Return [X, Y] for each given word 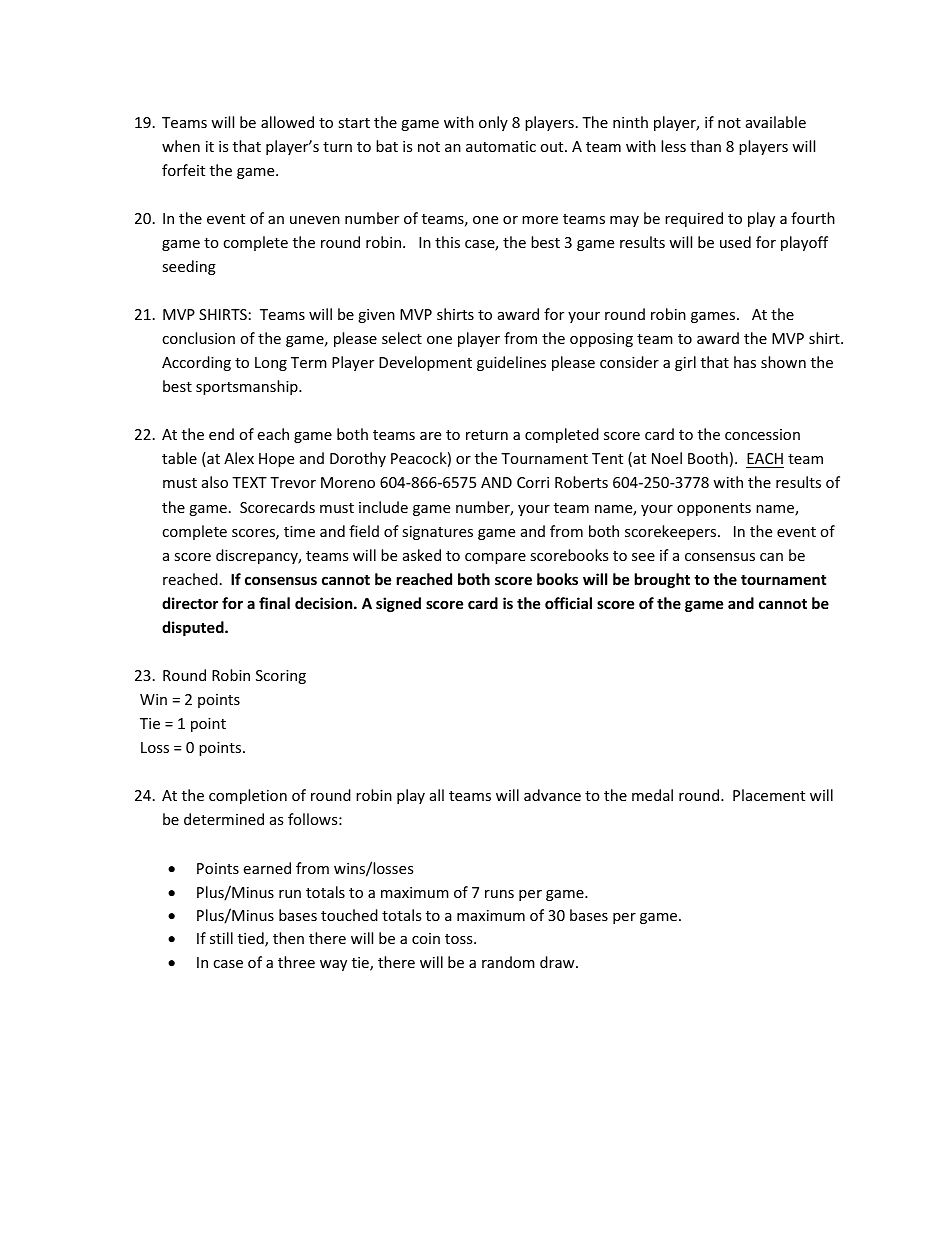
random [508, 962]
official [568, 603]
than [705, 146]
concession [762, 434]
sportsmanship [248, 387]
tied [252, 939]
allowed [287, 122]
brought [662, 580]
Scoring [281, 677]
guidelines [511, 363]
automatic [501, 146]
